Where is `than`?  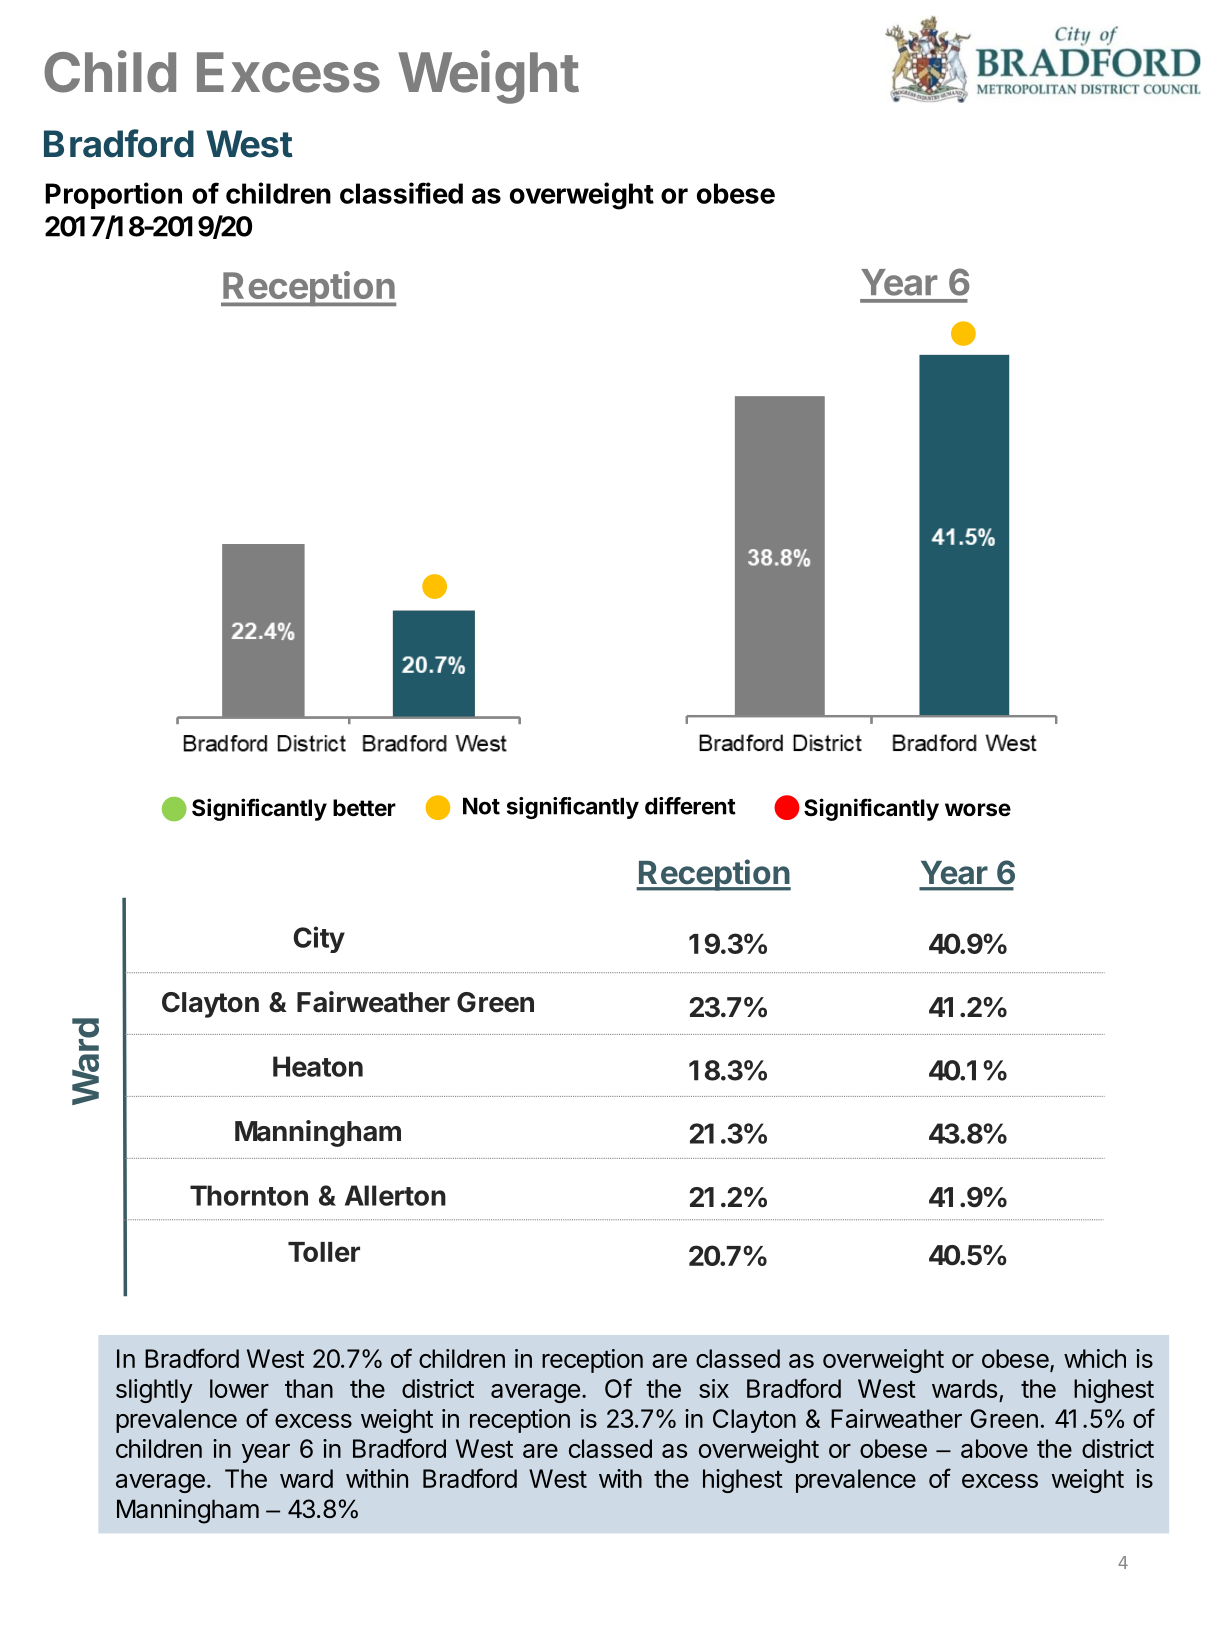
than is located at coordinates (309, 1388).
